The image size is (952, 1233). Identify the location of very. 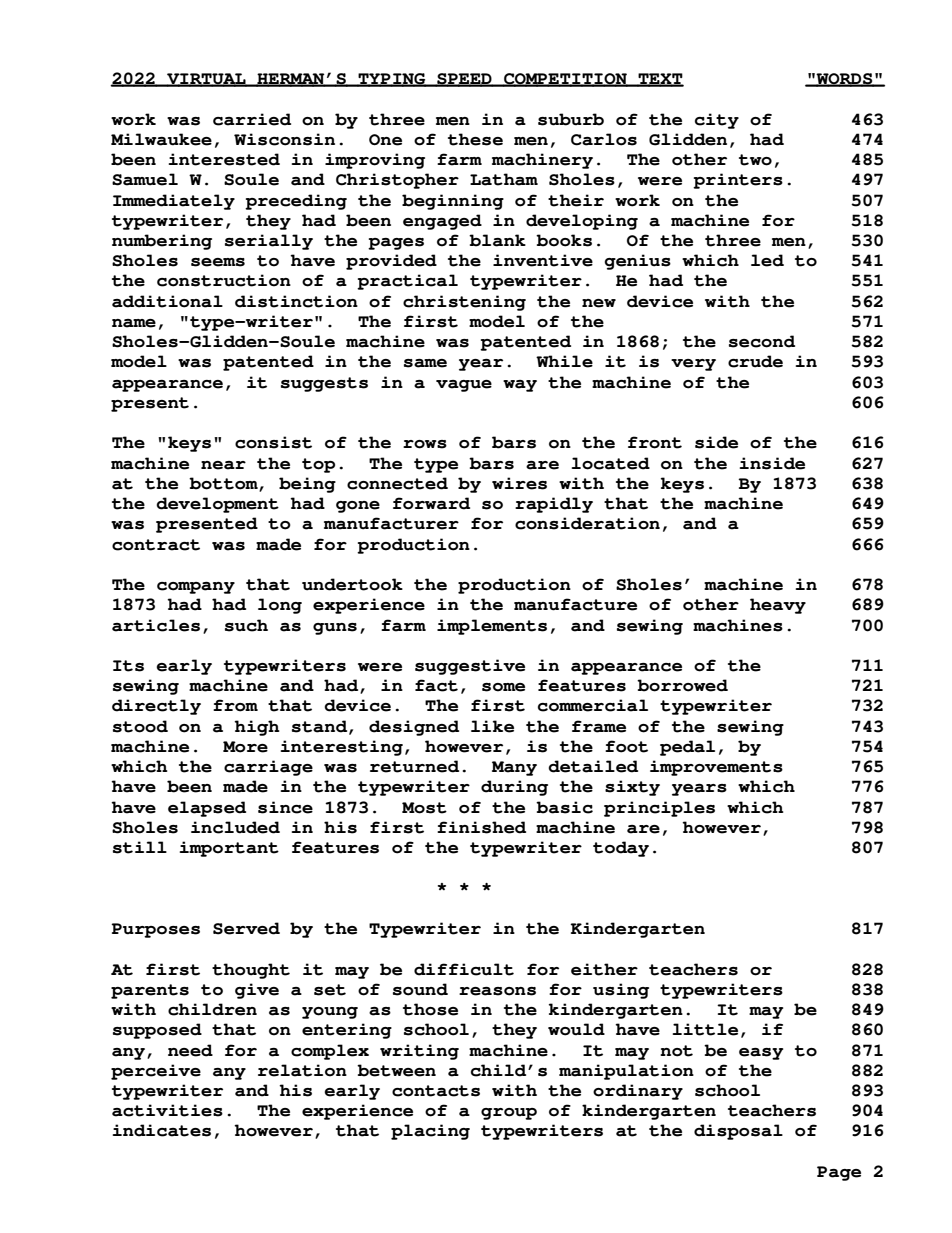
(693, 365).
